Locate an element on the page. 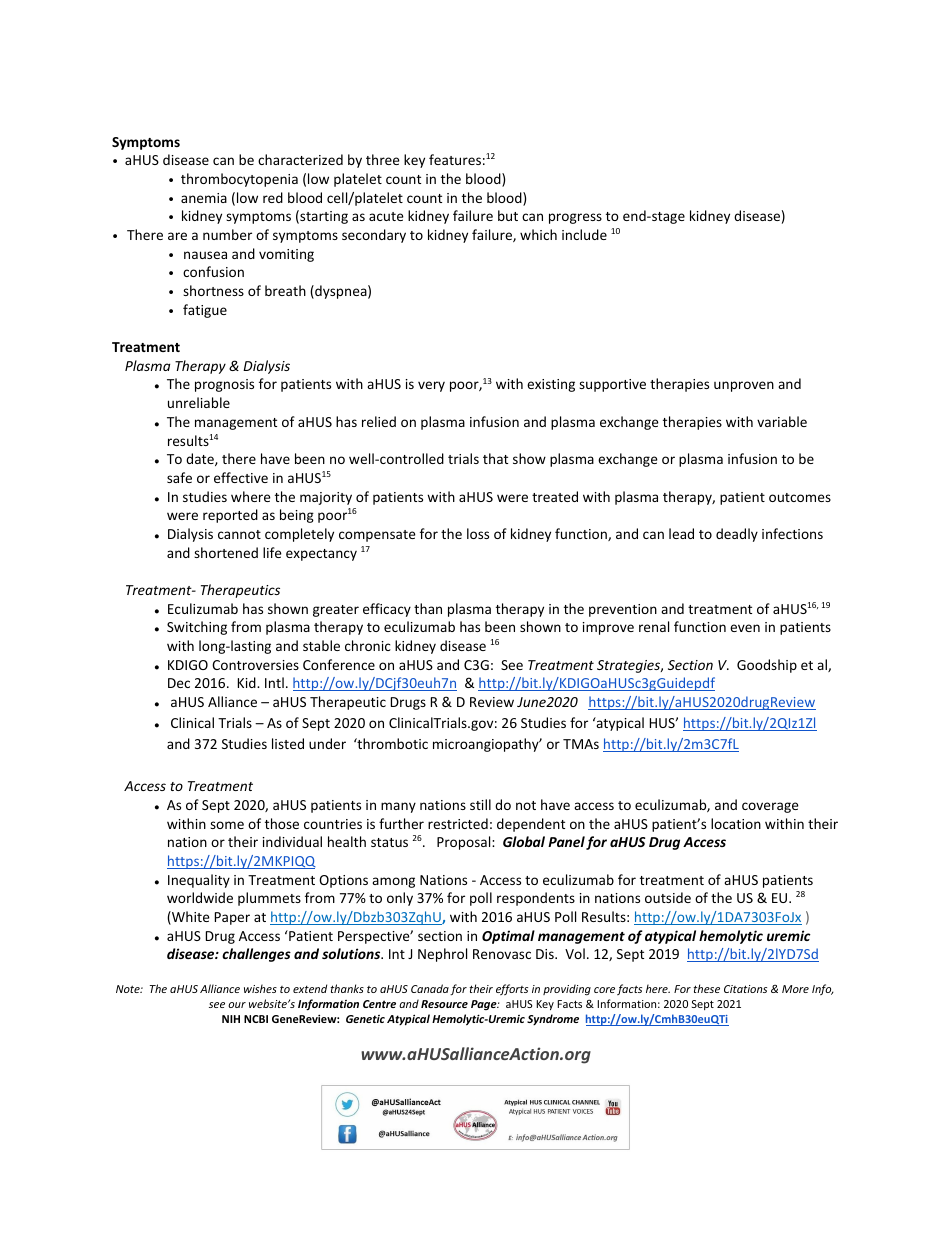  effective is located at coordinates (241, 477).
